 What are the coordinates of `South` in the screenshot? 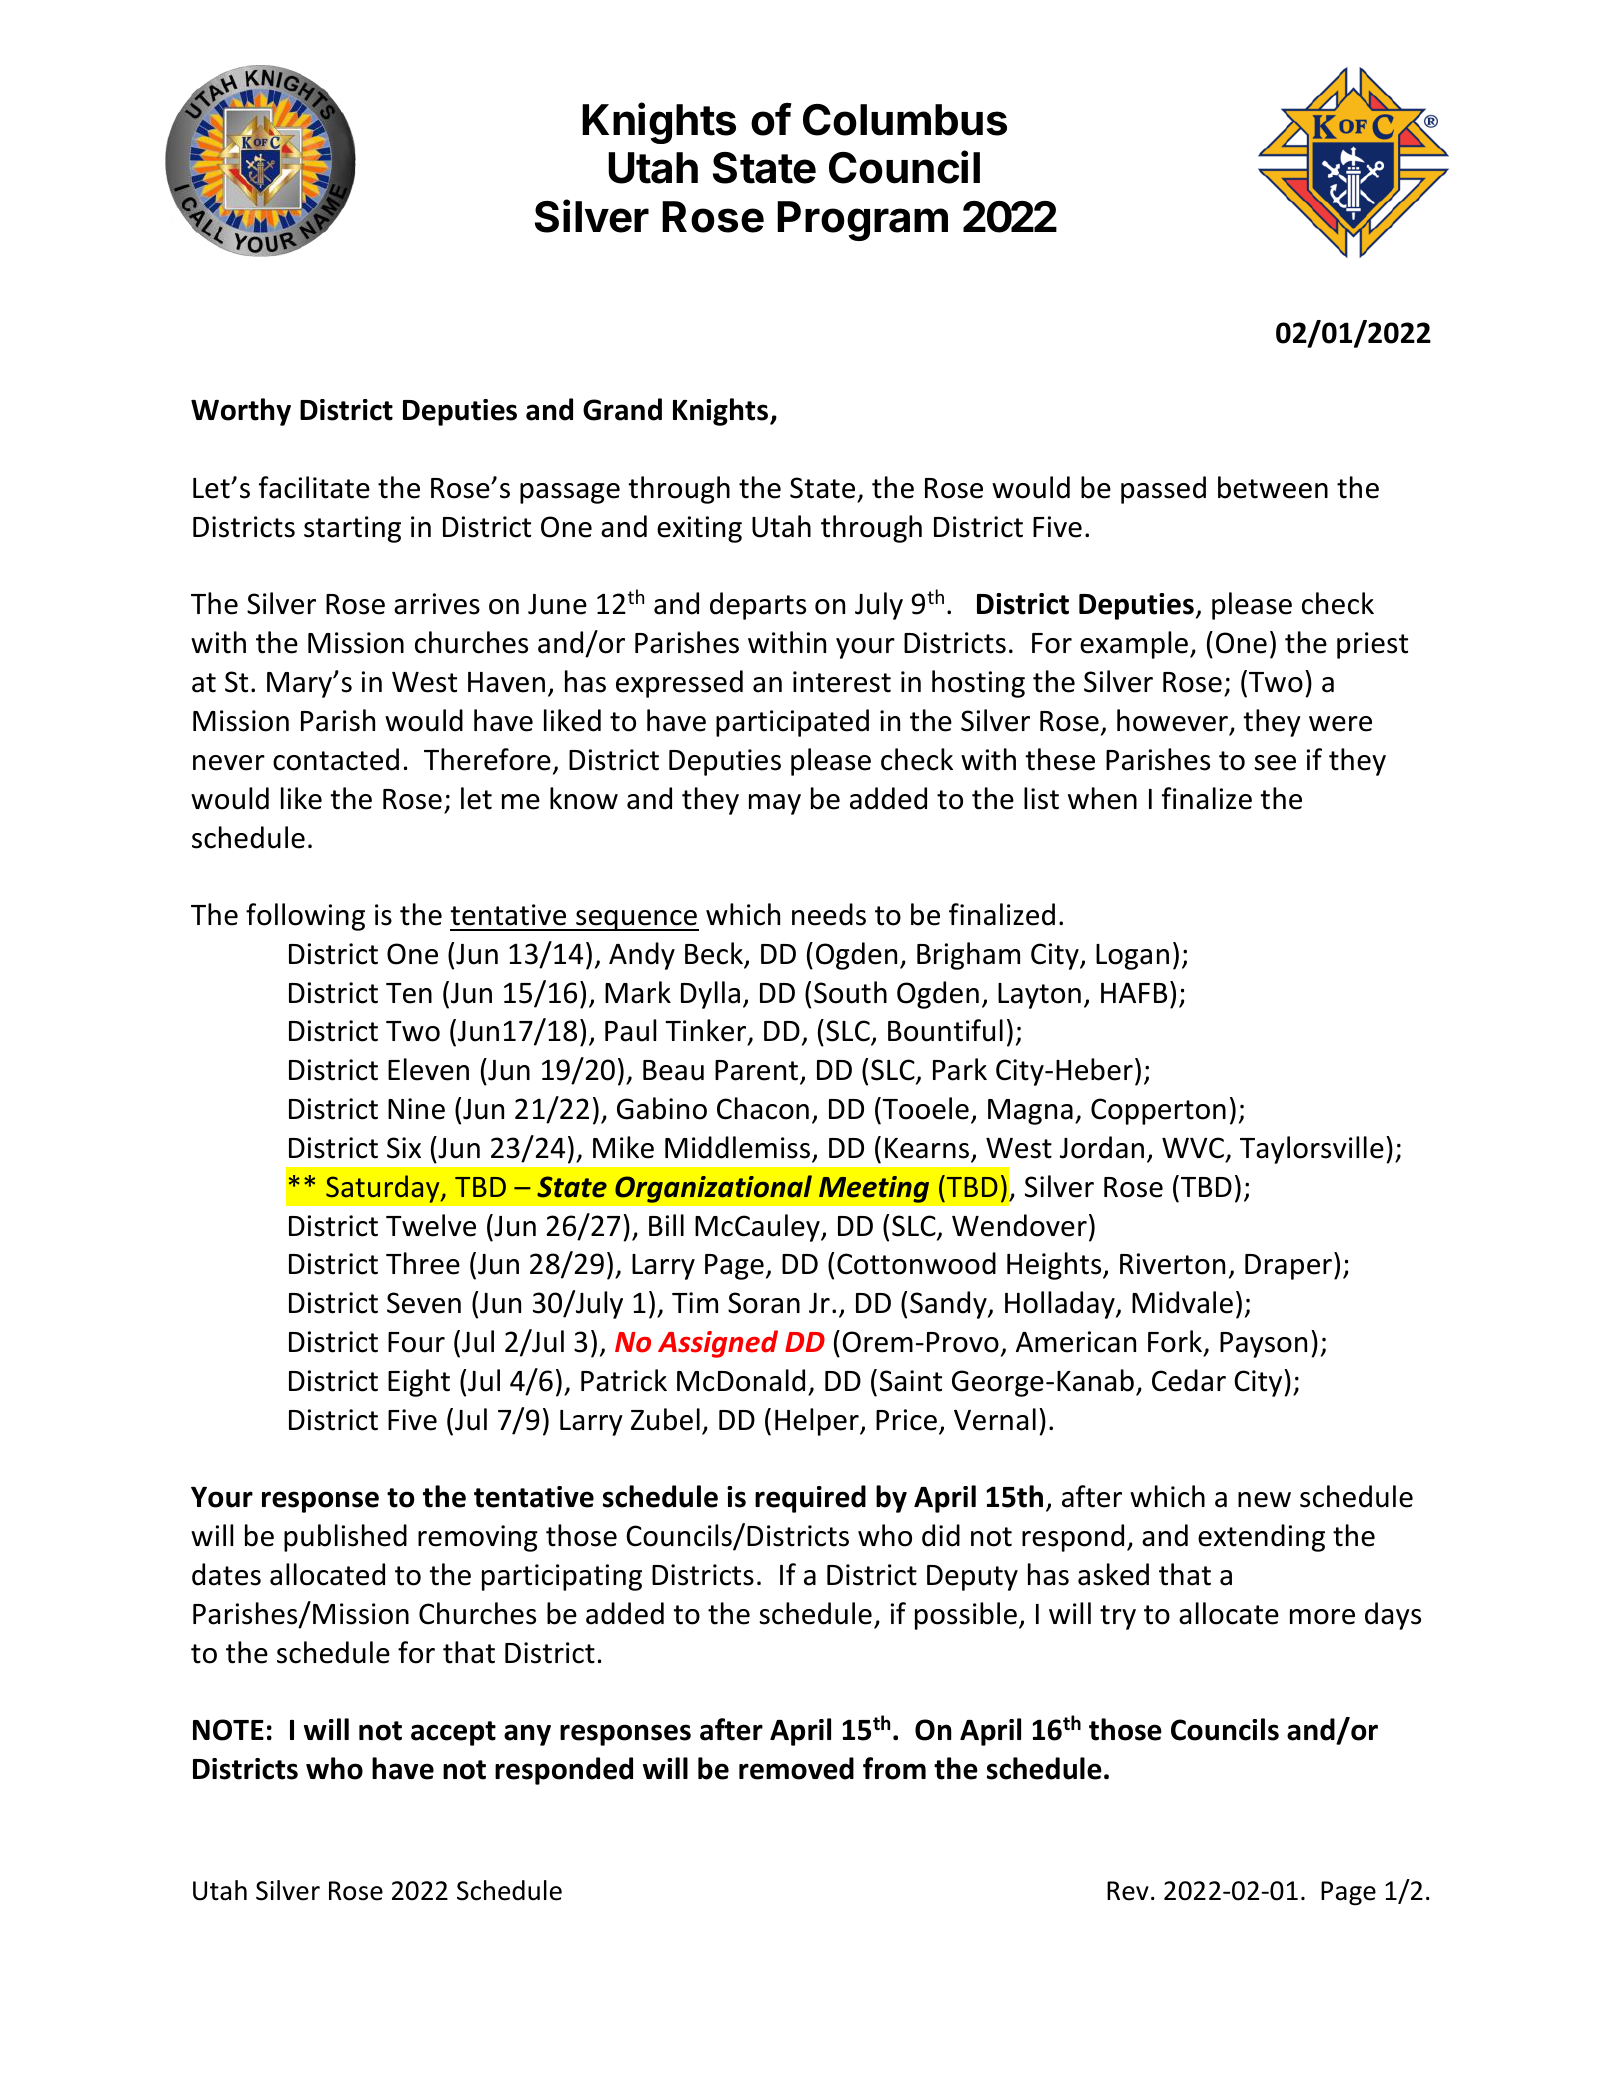 It's located at (850, 992).
